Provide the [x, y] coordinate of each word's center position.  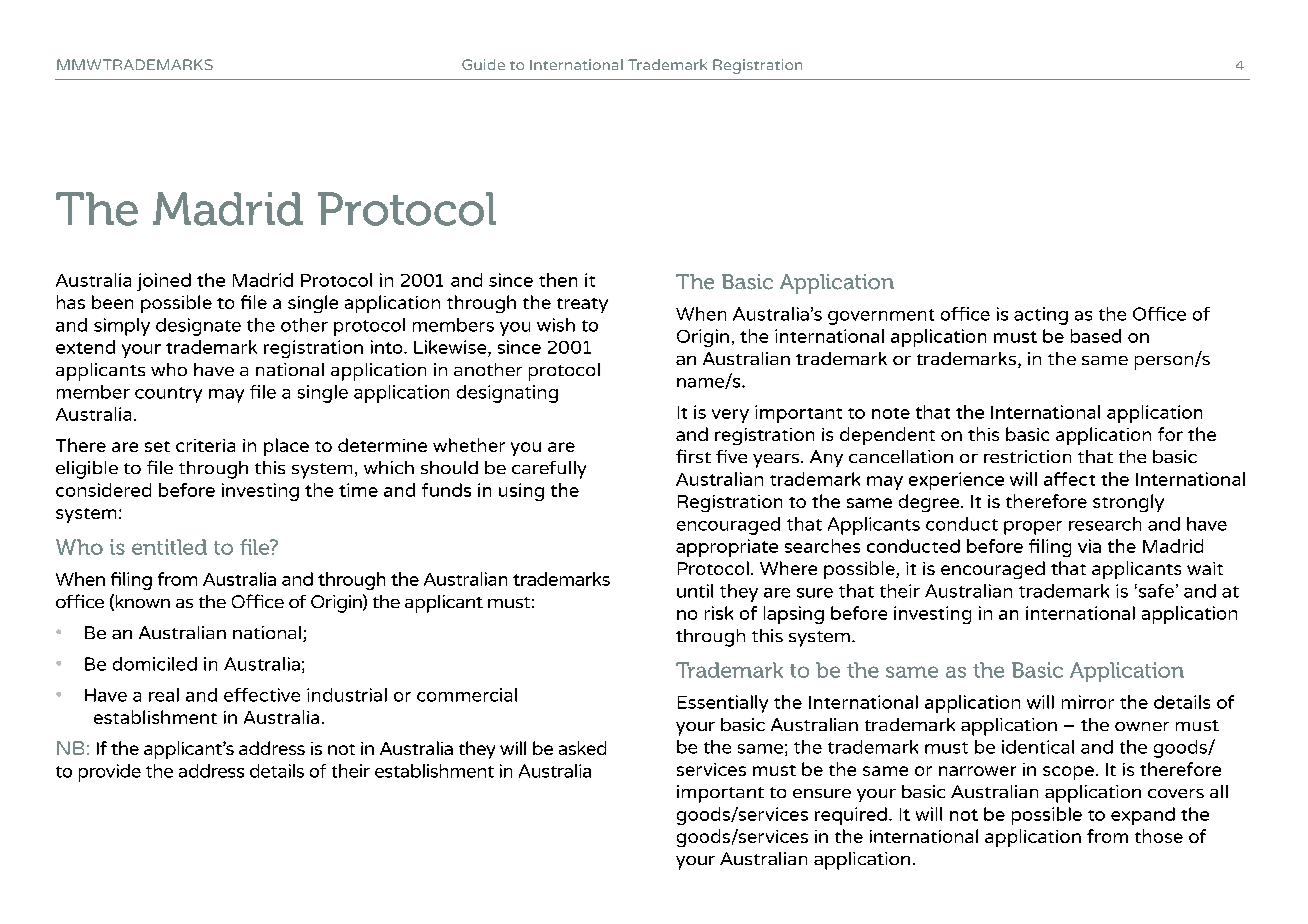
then [558, 280]
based [1096, 336]
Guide [483, 64]
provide [110, 773]
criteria [205, 445]
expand [1143, 816]
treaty [582, 305]
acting [1041, 316]
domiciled [155, 664]
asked [582, 748]
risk [719, 613]
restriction [1027, 456]
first [693, 456]
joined [164, 282]
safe [1155, 591]
